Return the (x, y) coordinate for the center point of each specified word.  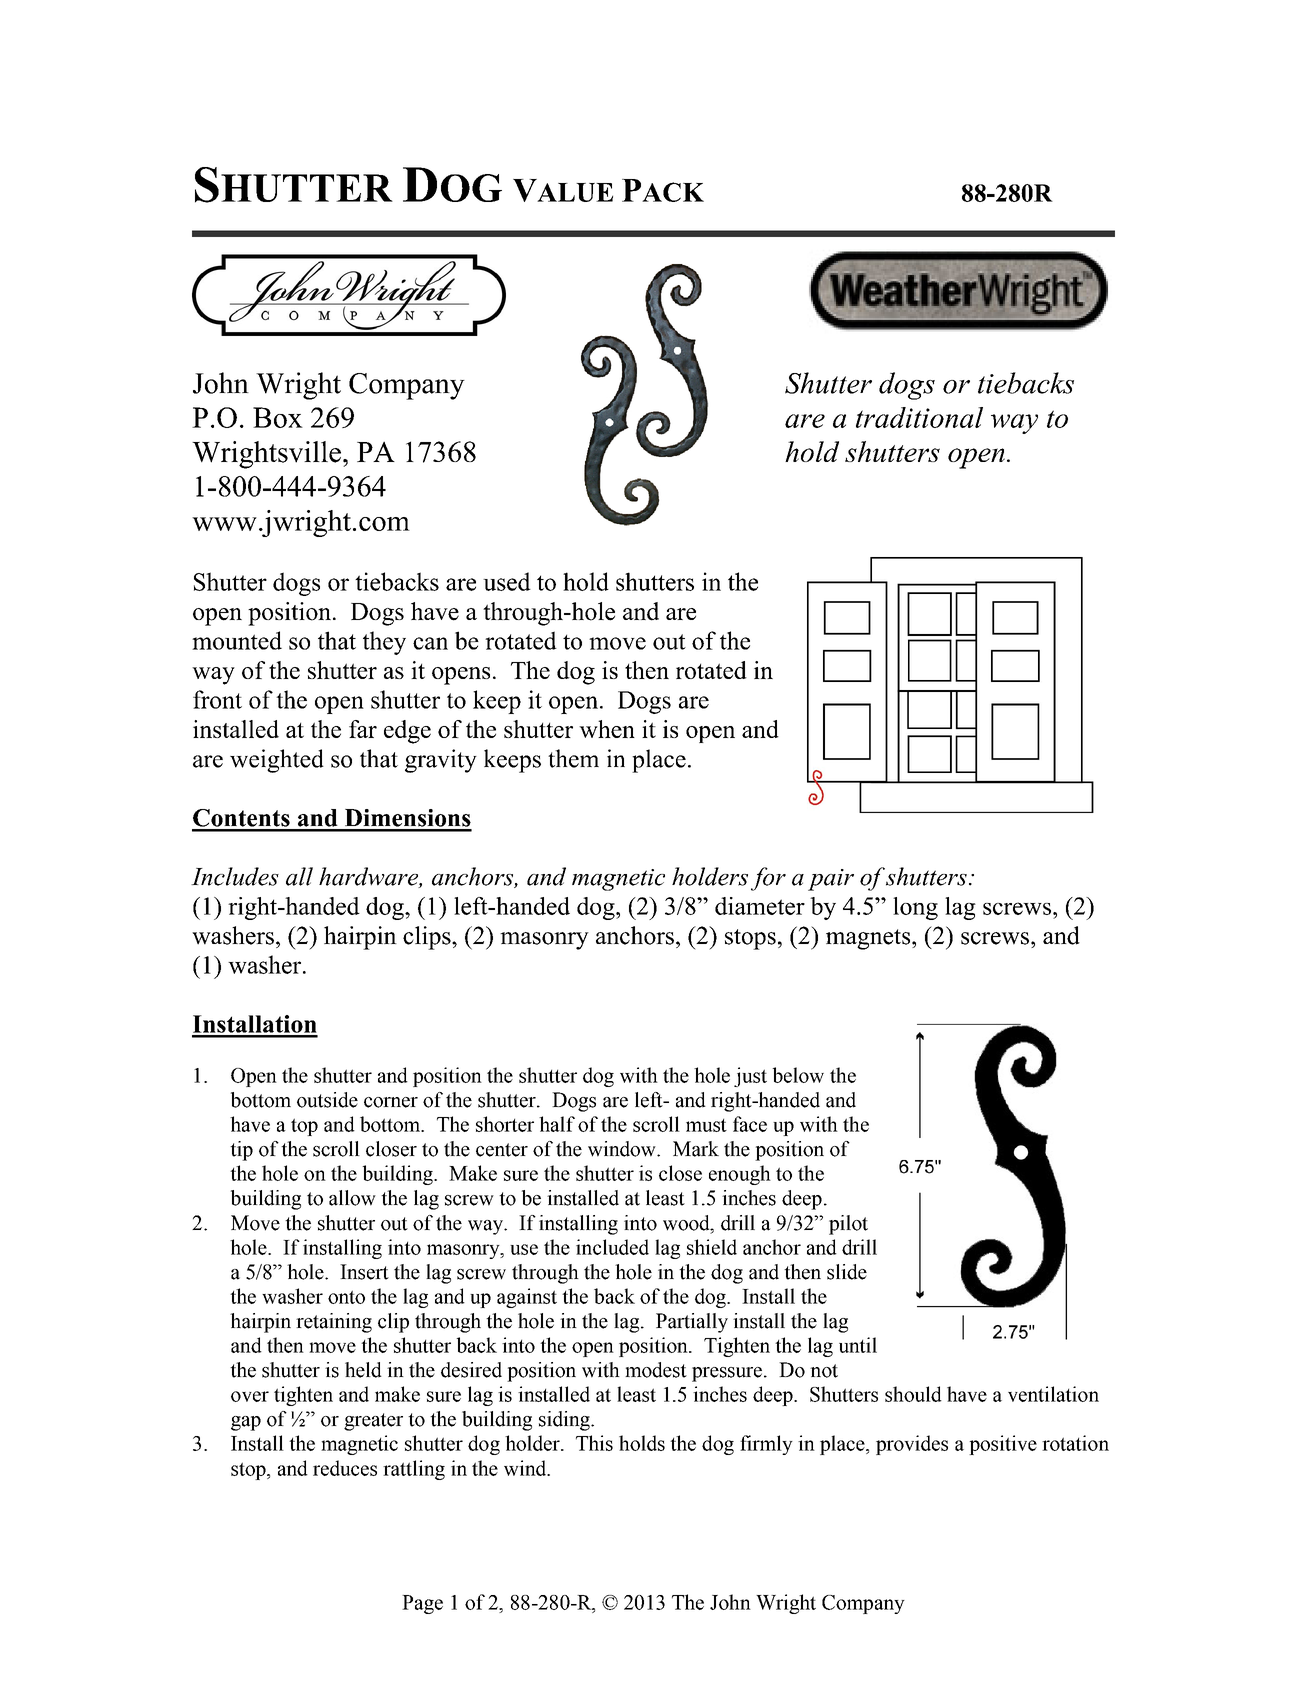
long (915, 908)
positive (1003, 1445)
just (750, 1077)
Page (422, 1604)
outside (327, 1100)
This (594, 1443)
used (507, 581)
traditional (919, 417)
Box (278, 417)
